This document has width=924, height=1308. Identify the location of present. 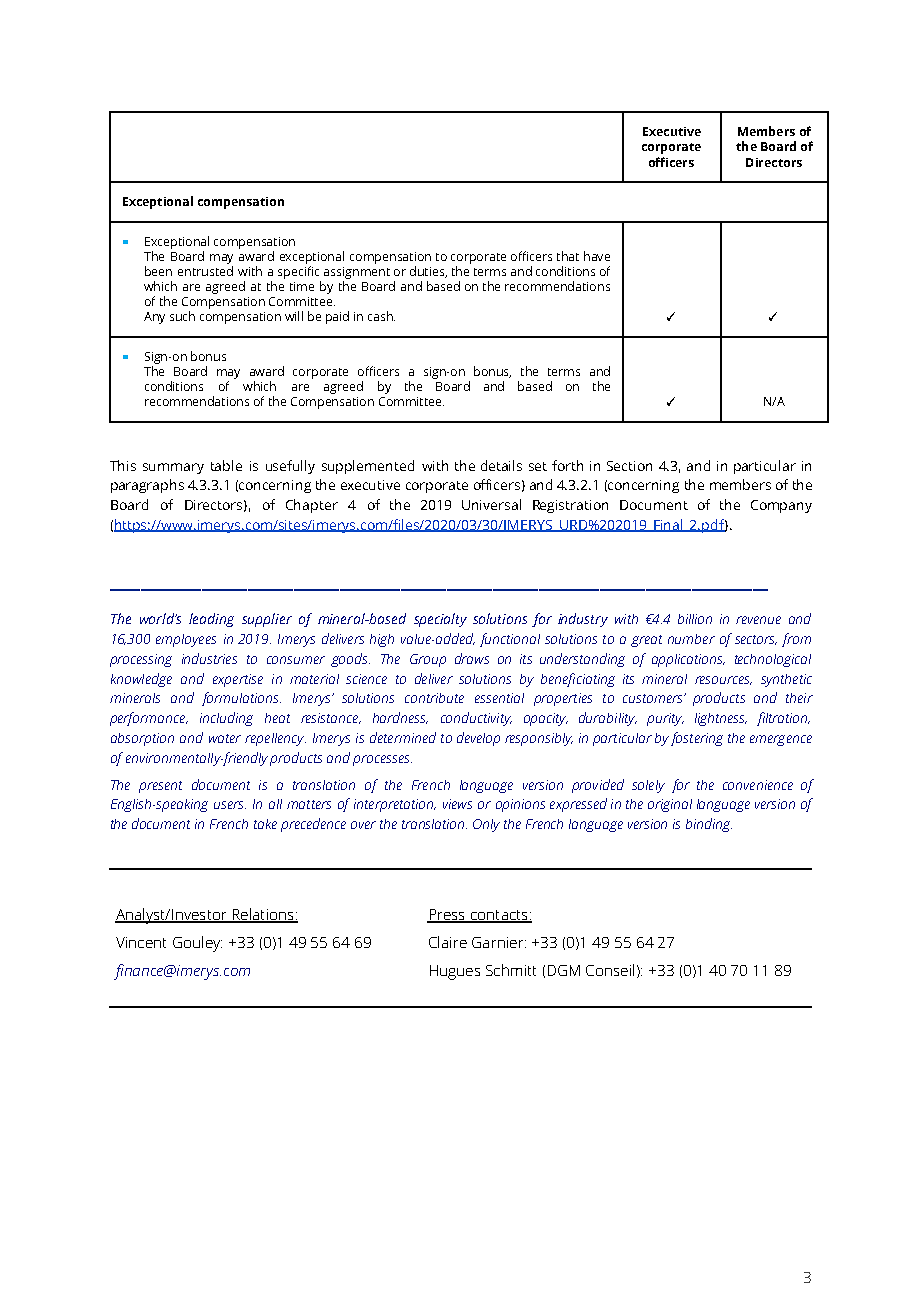
(160, 787).
